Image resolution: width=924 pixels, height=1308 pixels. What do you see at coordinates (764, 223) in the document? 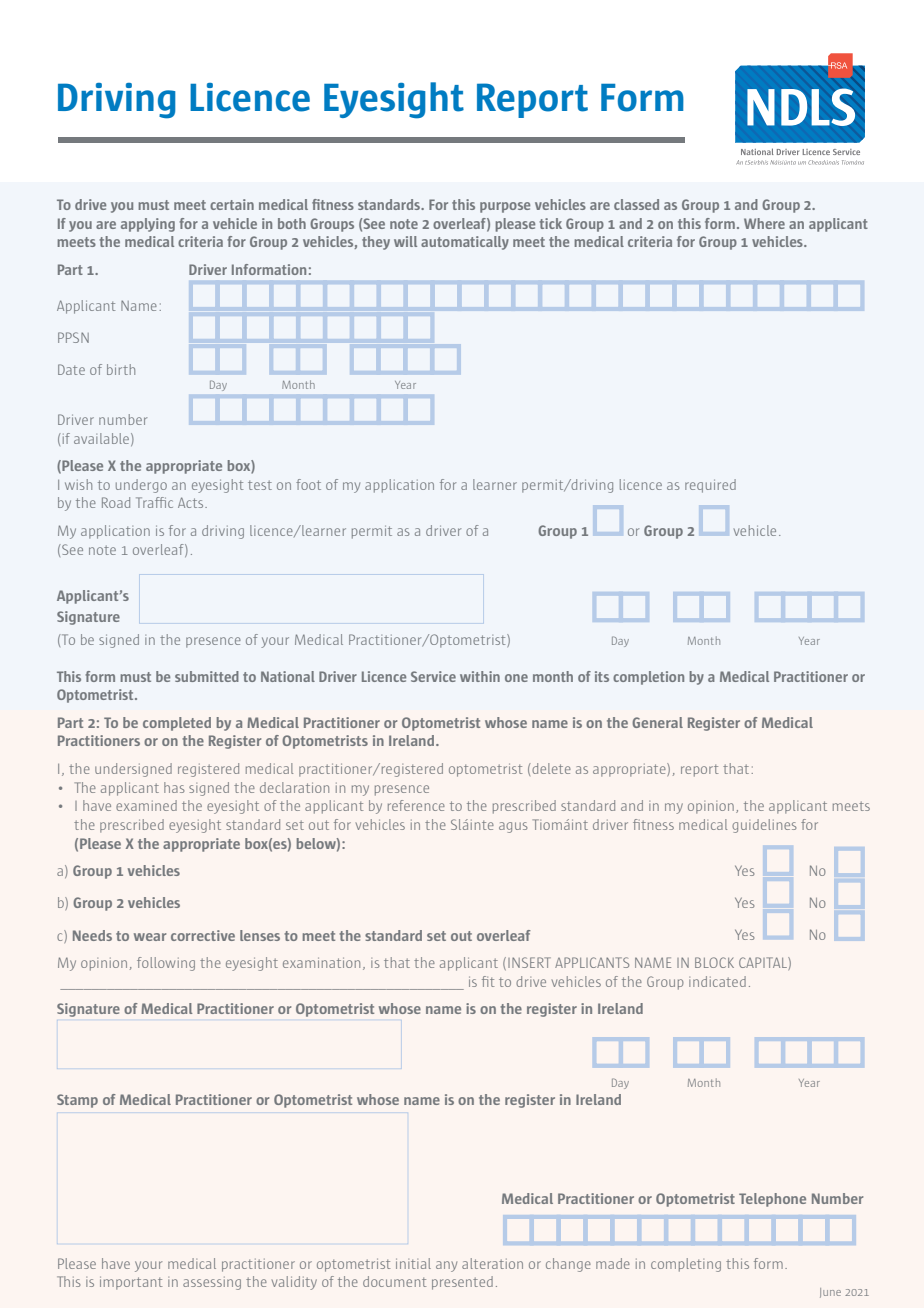
I see `Where` at bounding box center [764, 223].
